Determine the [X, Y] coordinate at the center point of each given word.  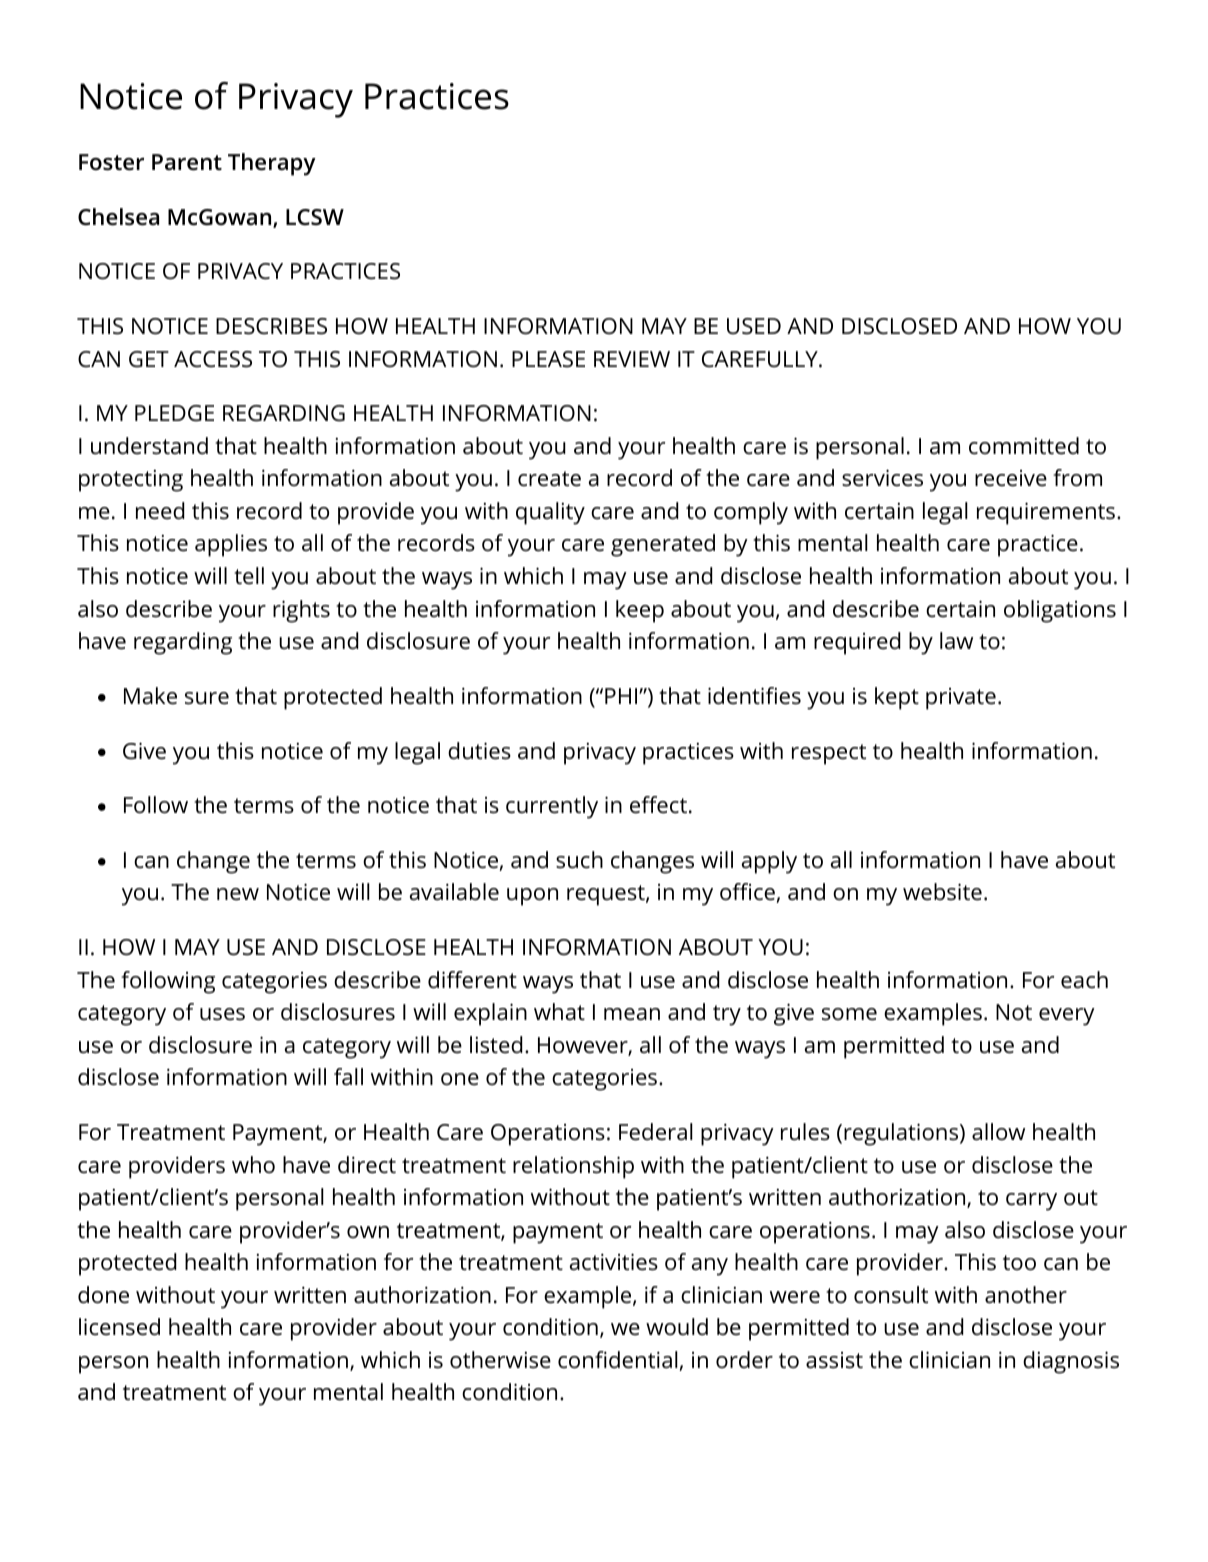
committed [1024, 446]
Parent [187, 162]
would [677, 1327]
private [961, 699]
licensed [119, 1327]
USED [754, 326]
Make [150, 696]
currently [552, 807]
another [1026, 1295]
